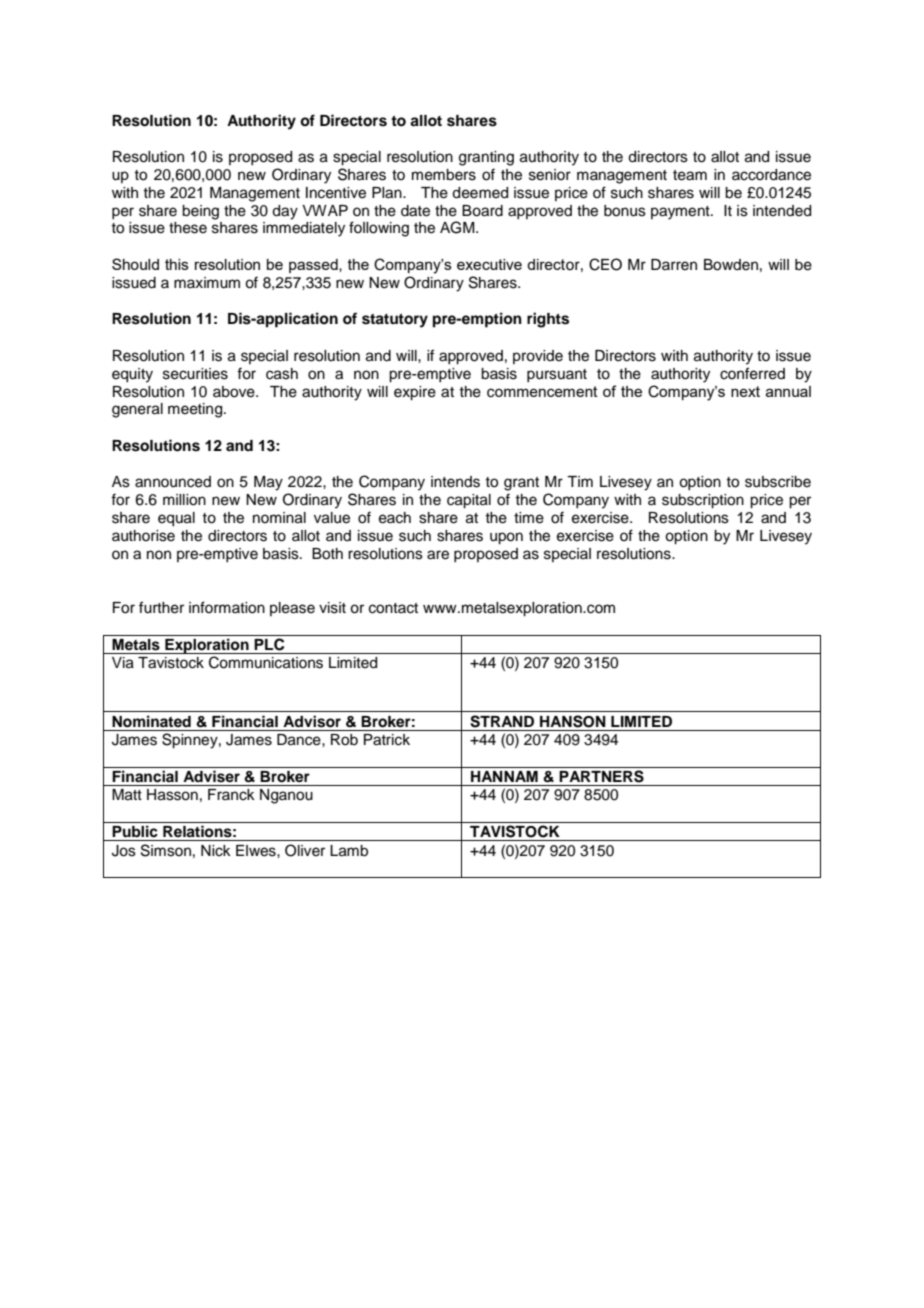  Describe the element at coordinates (216, 851) in the document. I see `Nick` at that location.
